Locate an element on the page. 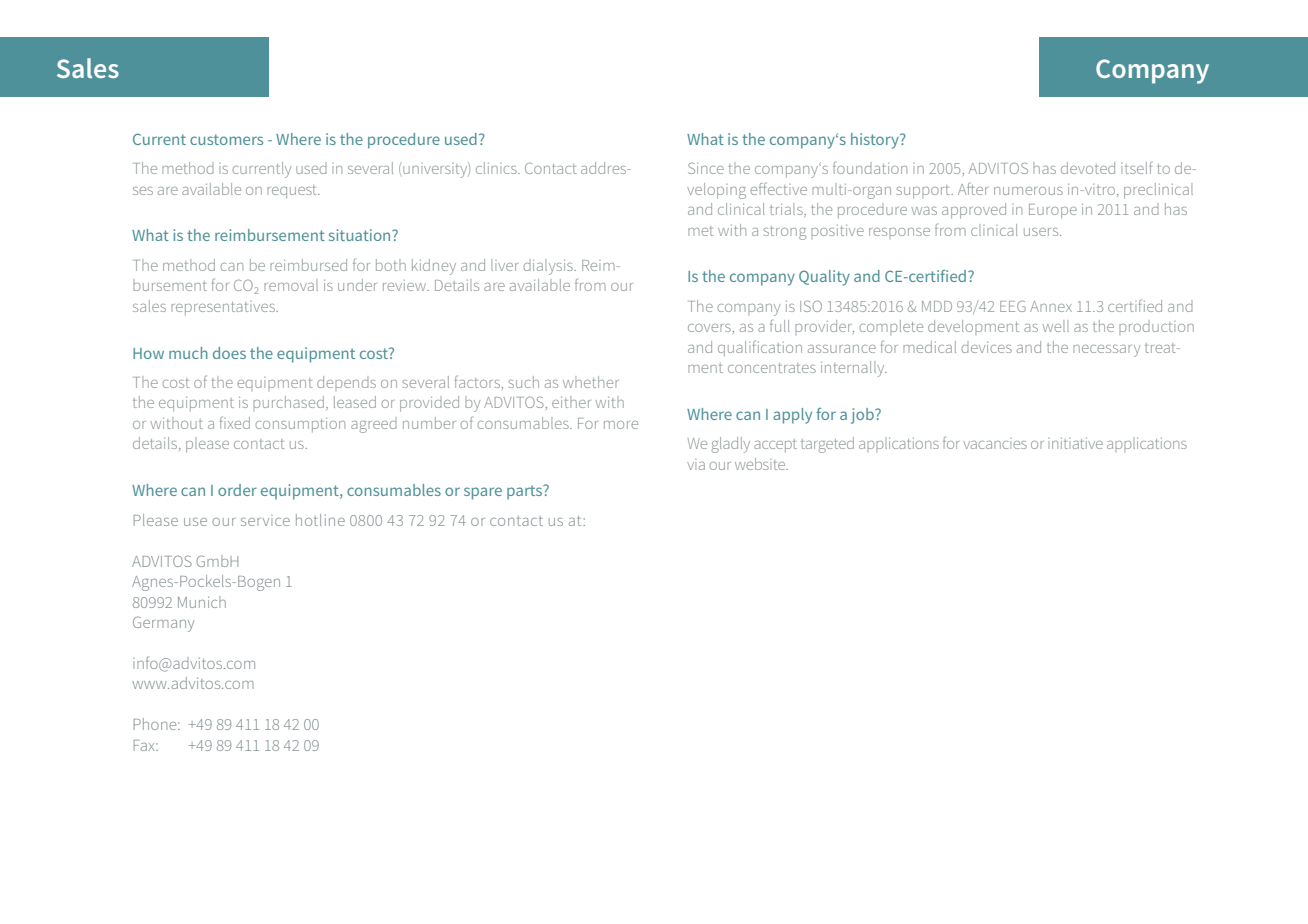 This document has height=924, width=1308. initiative is located at coordinates (1075, 443).
